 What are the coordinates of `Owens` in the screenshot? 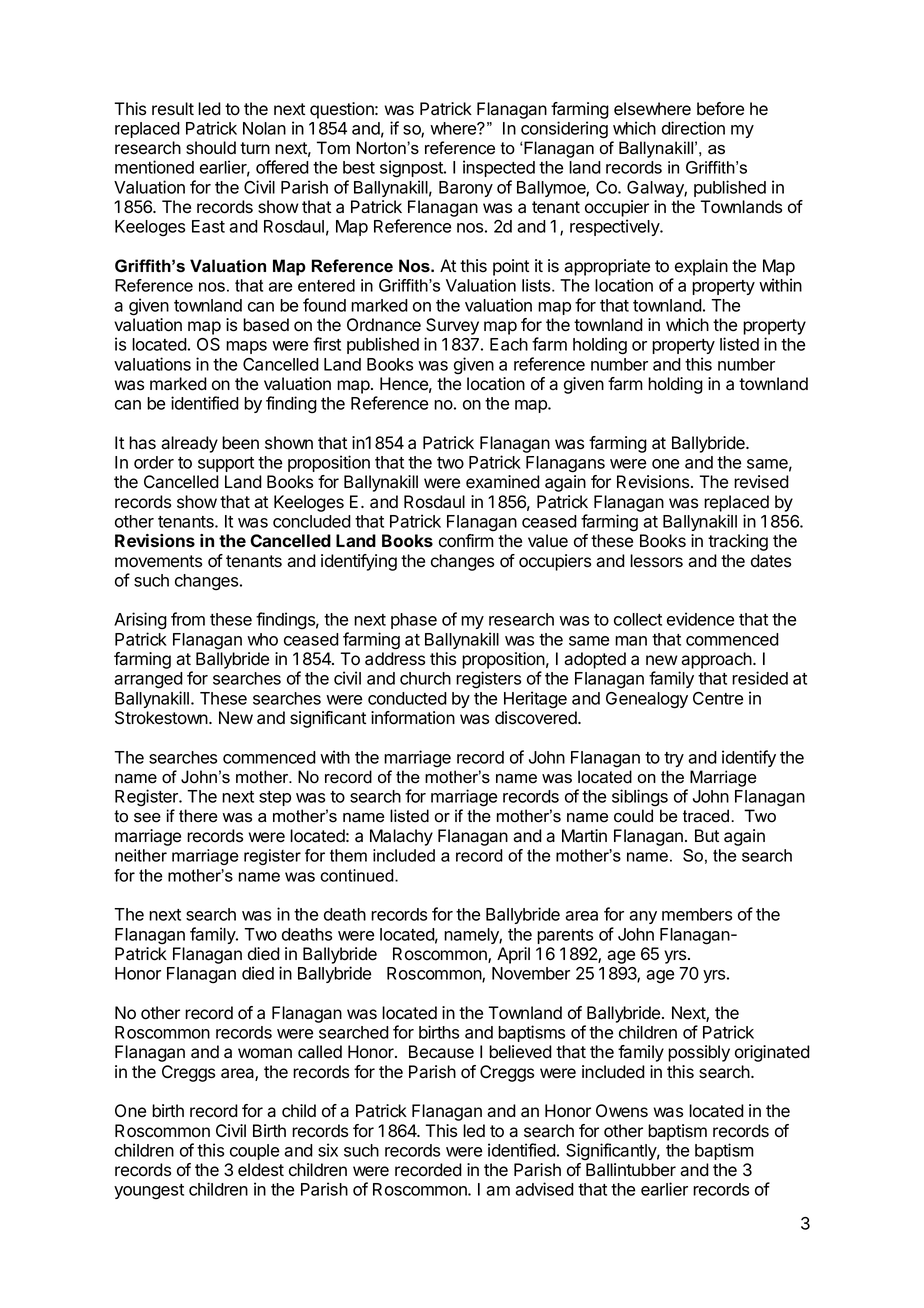 It's located at (622, 1111).
